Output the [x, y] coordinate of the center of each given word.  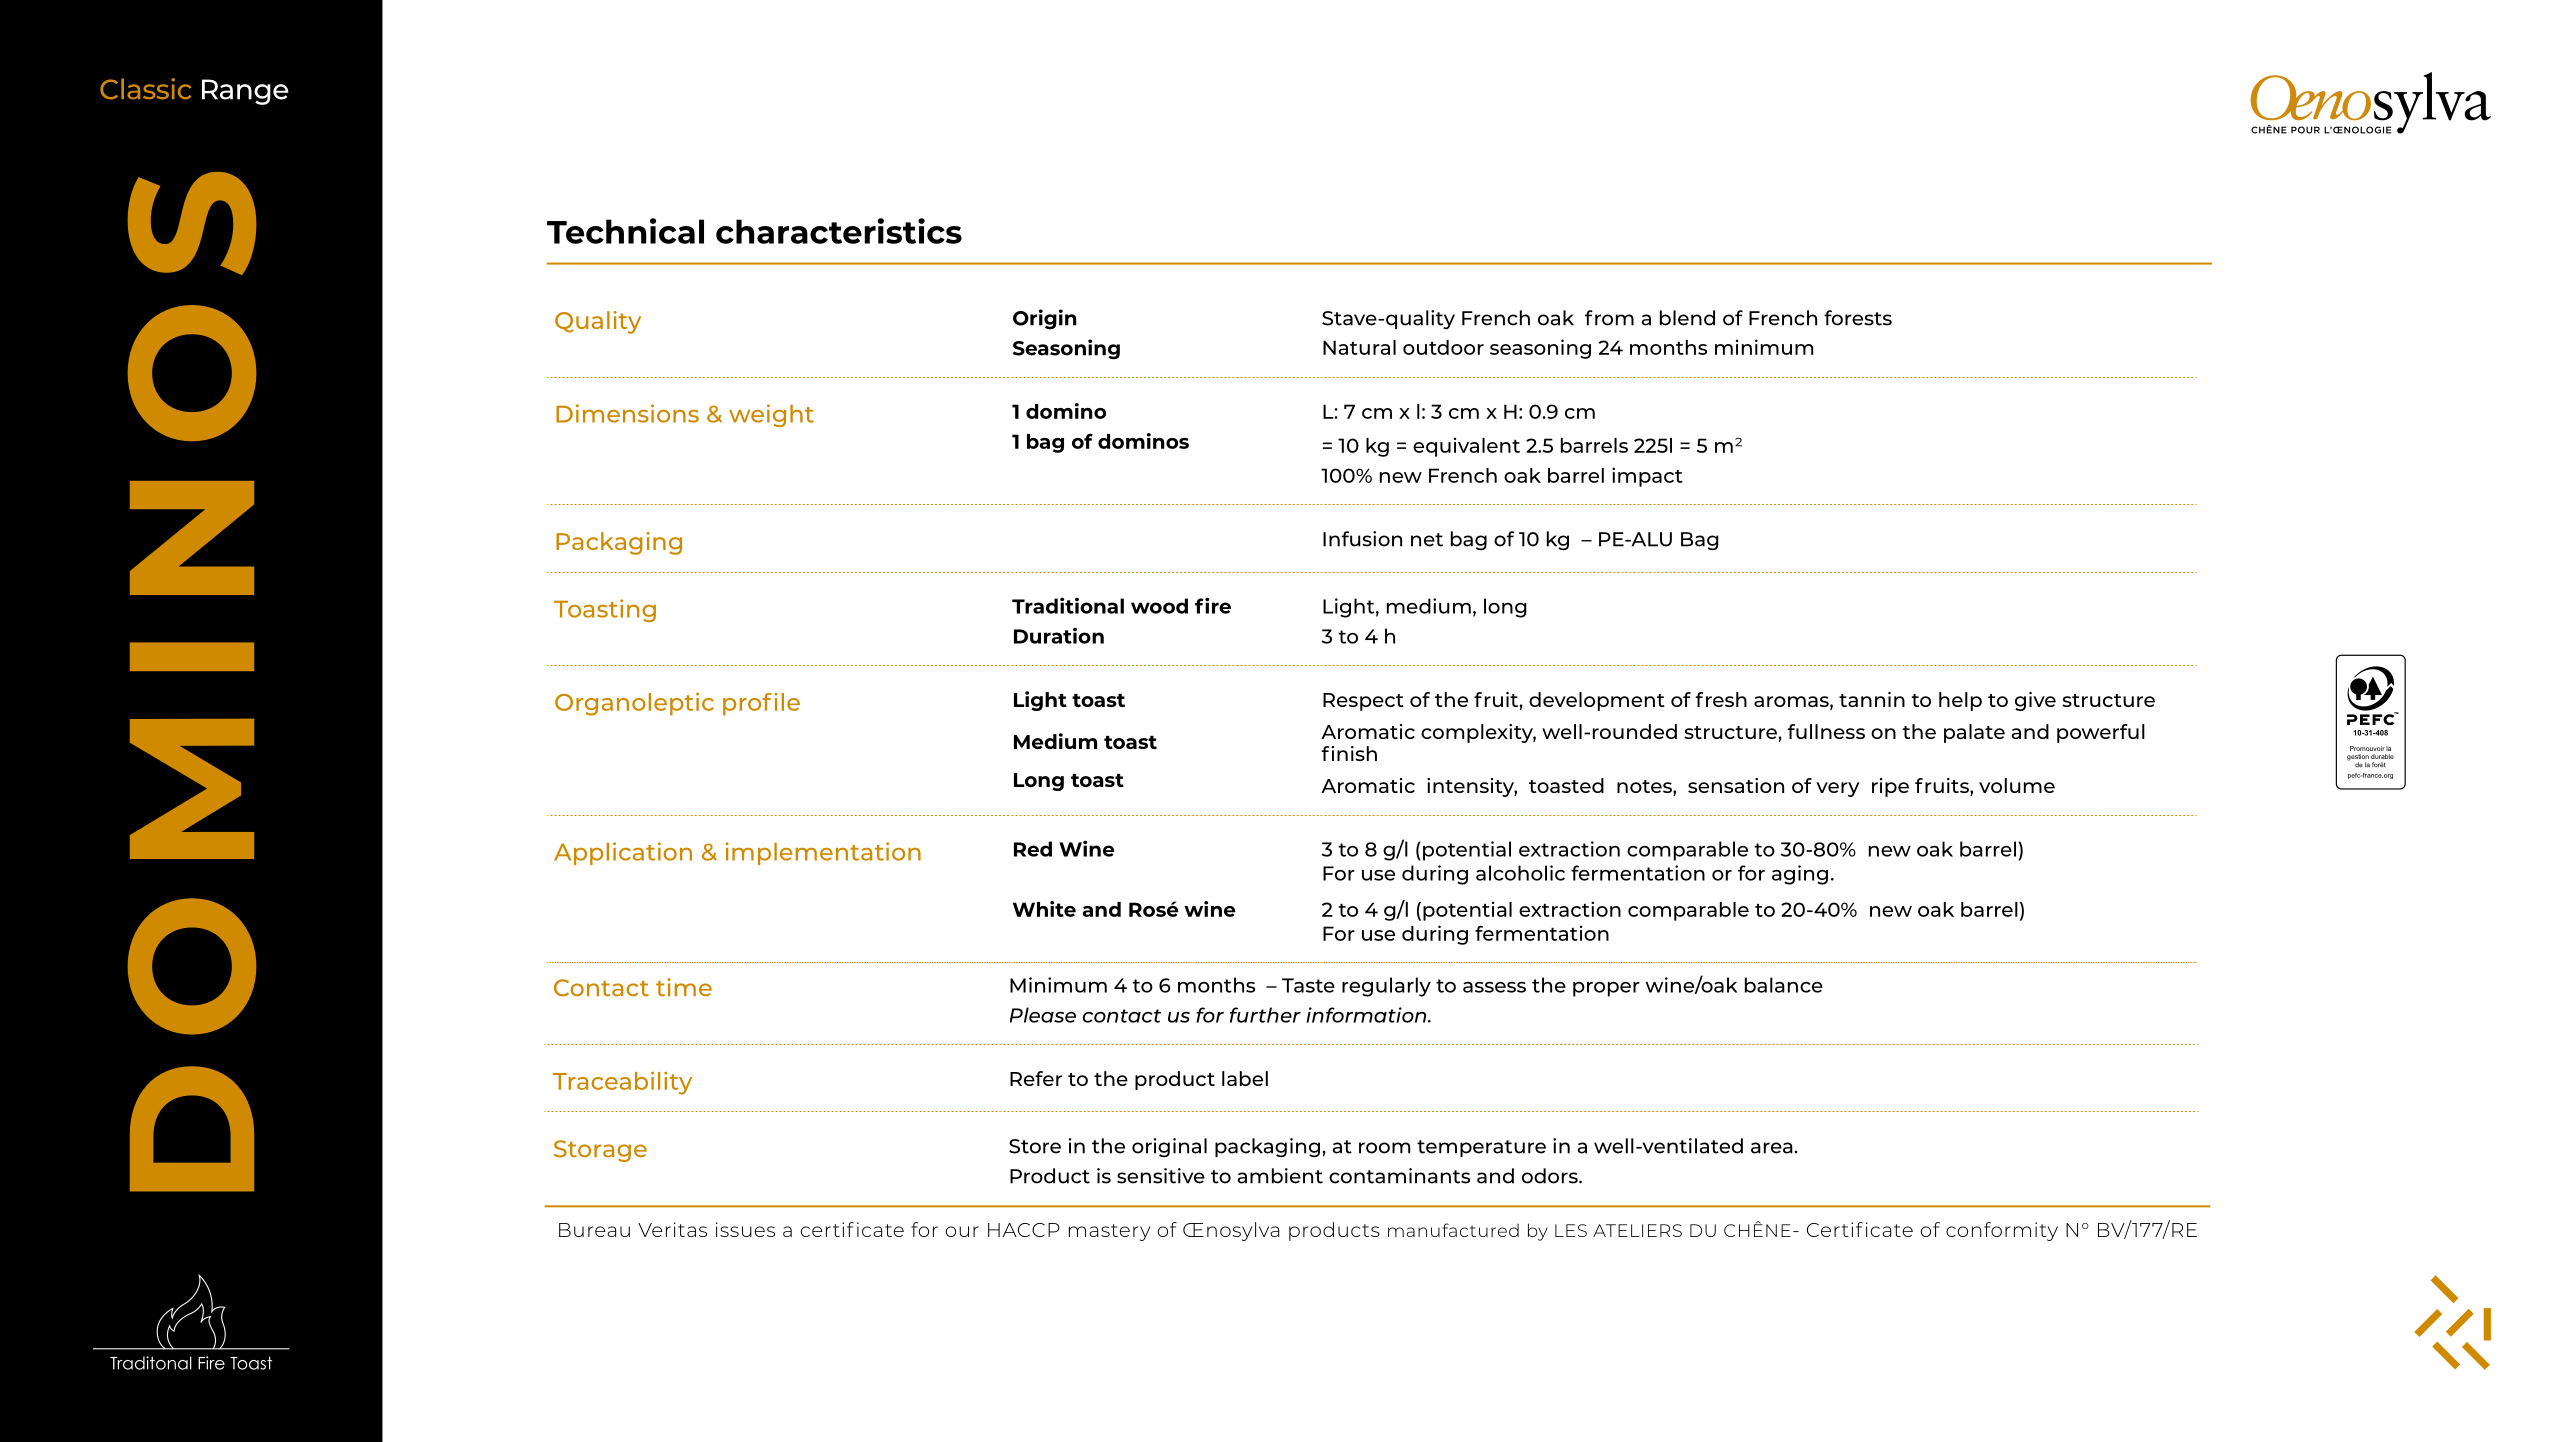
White [1044, 909]
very [1838, 789]
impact [1647, 477]
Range [245, 92]
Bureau [594, 1230]
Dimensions [627, 413]
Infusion [1362, 539]
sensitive [1161, 1176]
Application [623, 853]
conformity [2002, 1231]
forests [1858, 318]
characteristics [839, 231]
